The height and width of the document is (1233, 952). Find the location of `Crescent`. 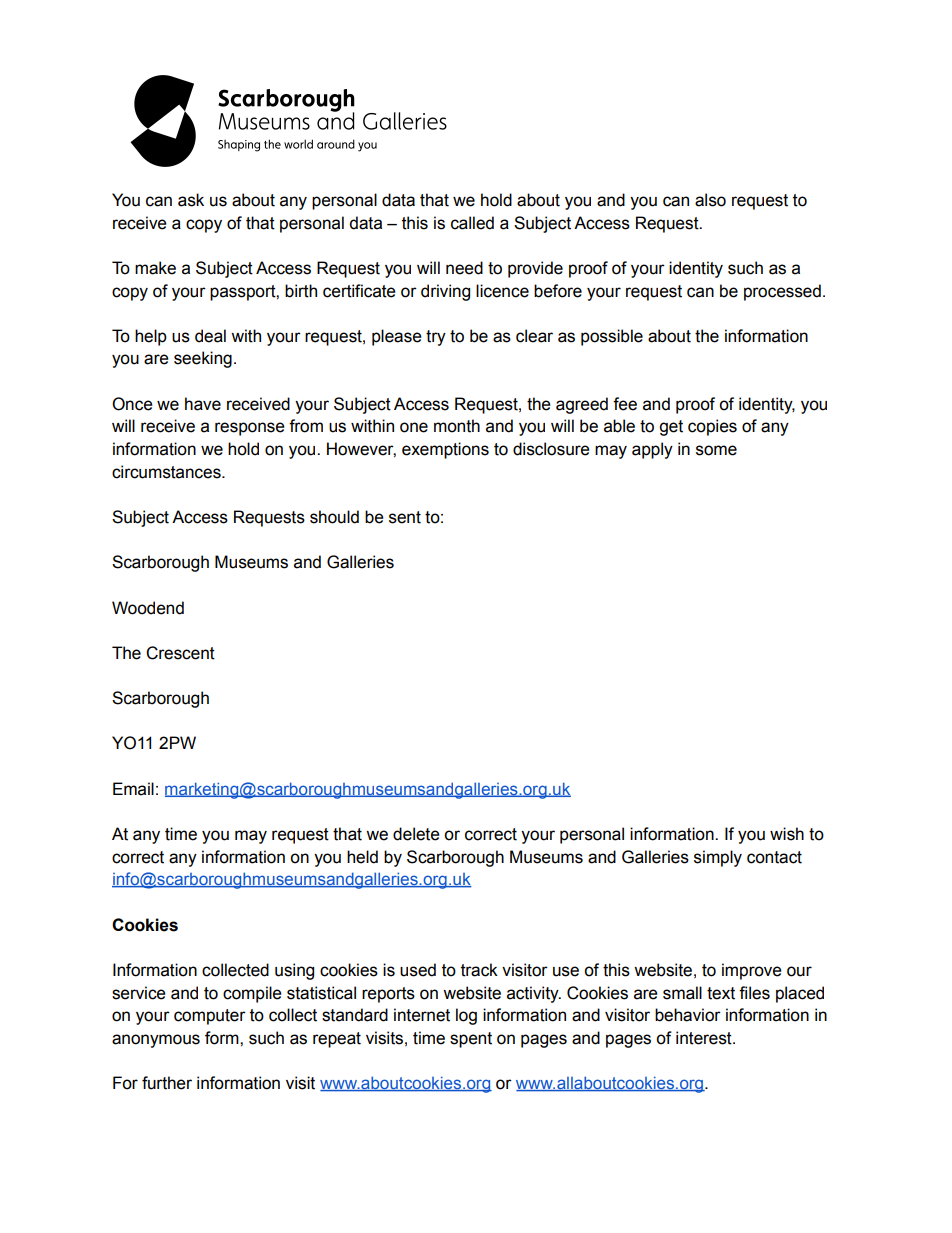

Crescent is located at coordinates (180, 653).
